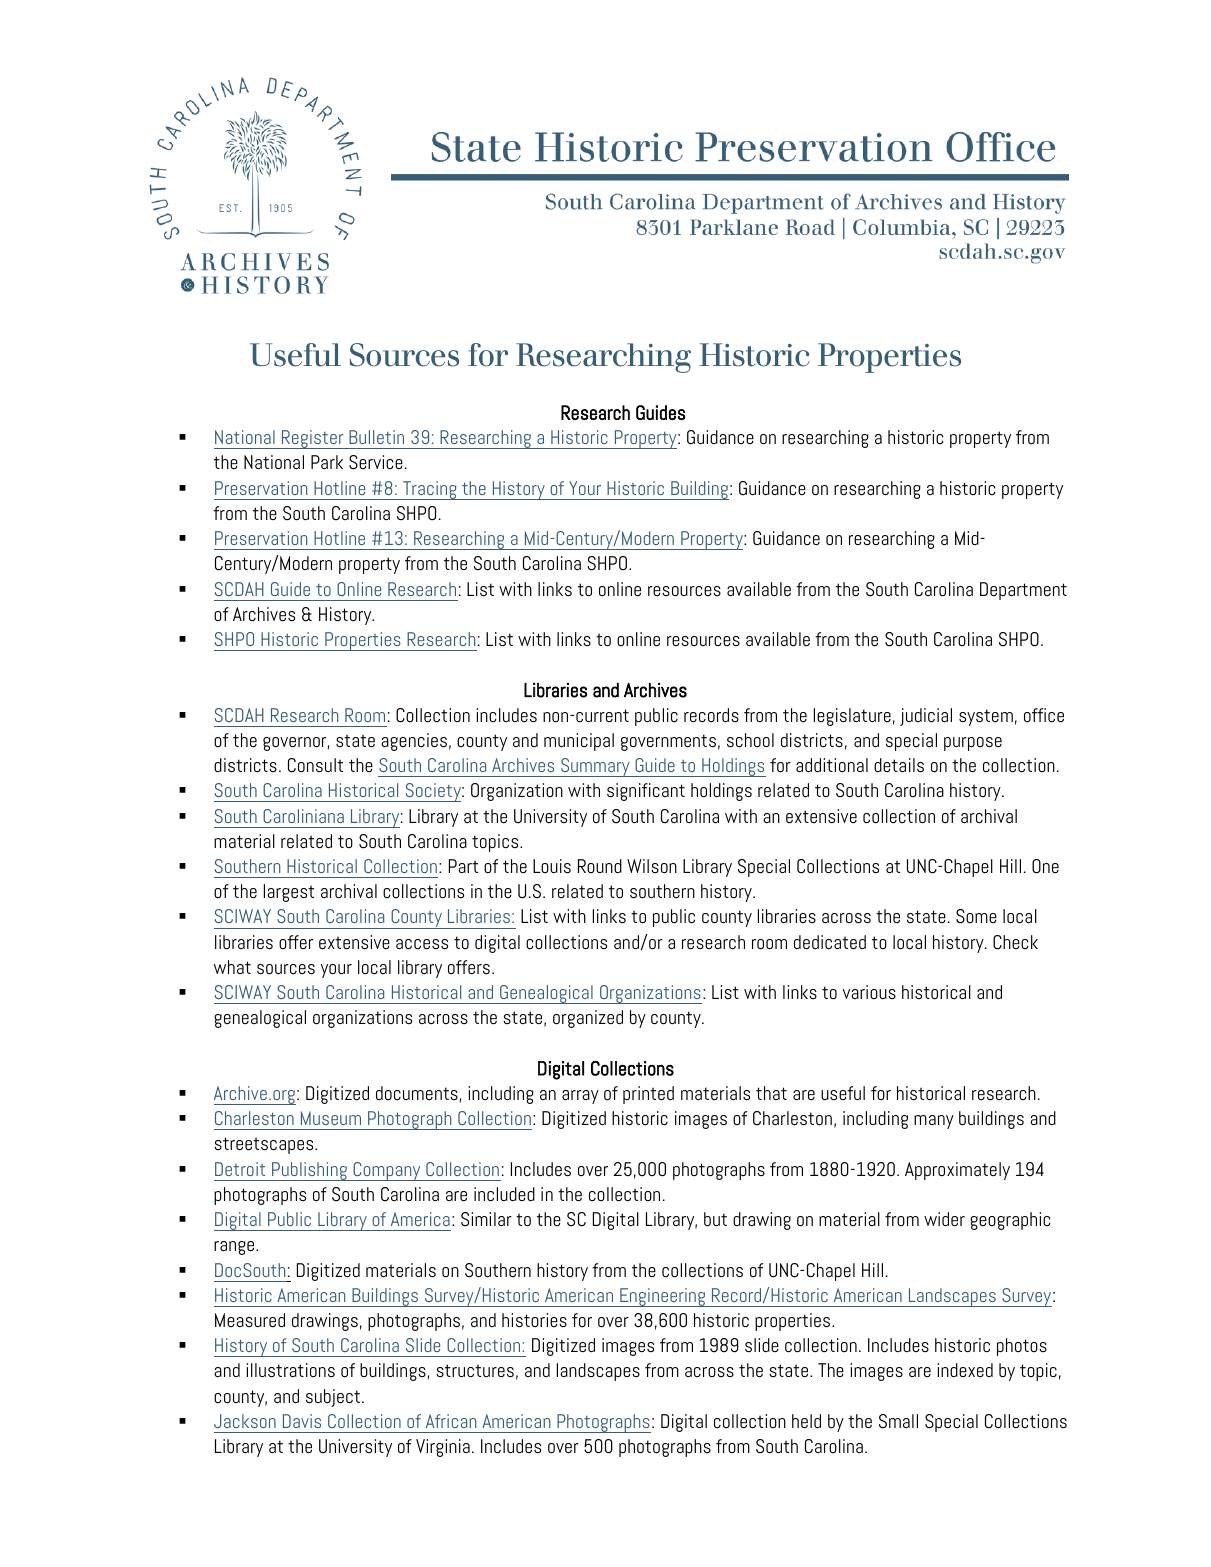  I want to click on Davis, so click(302, 1421).
